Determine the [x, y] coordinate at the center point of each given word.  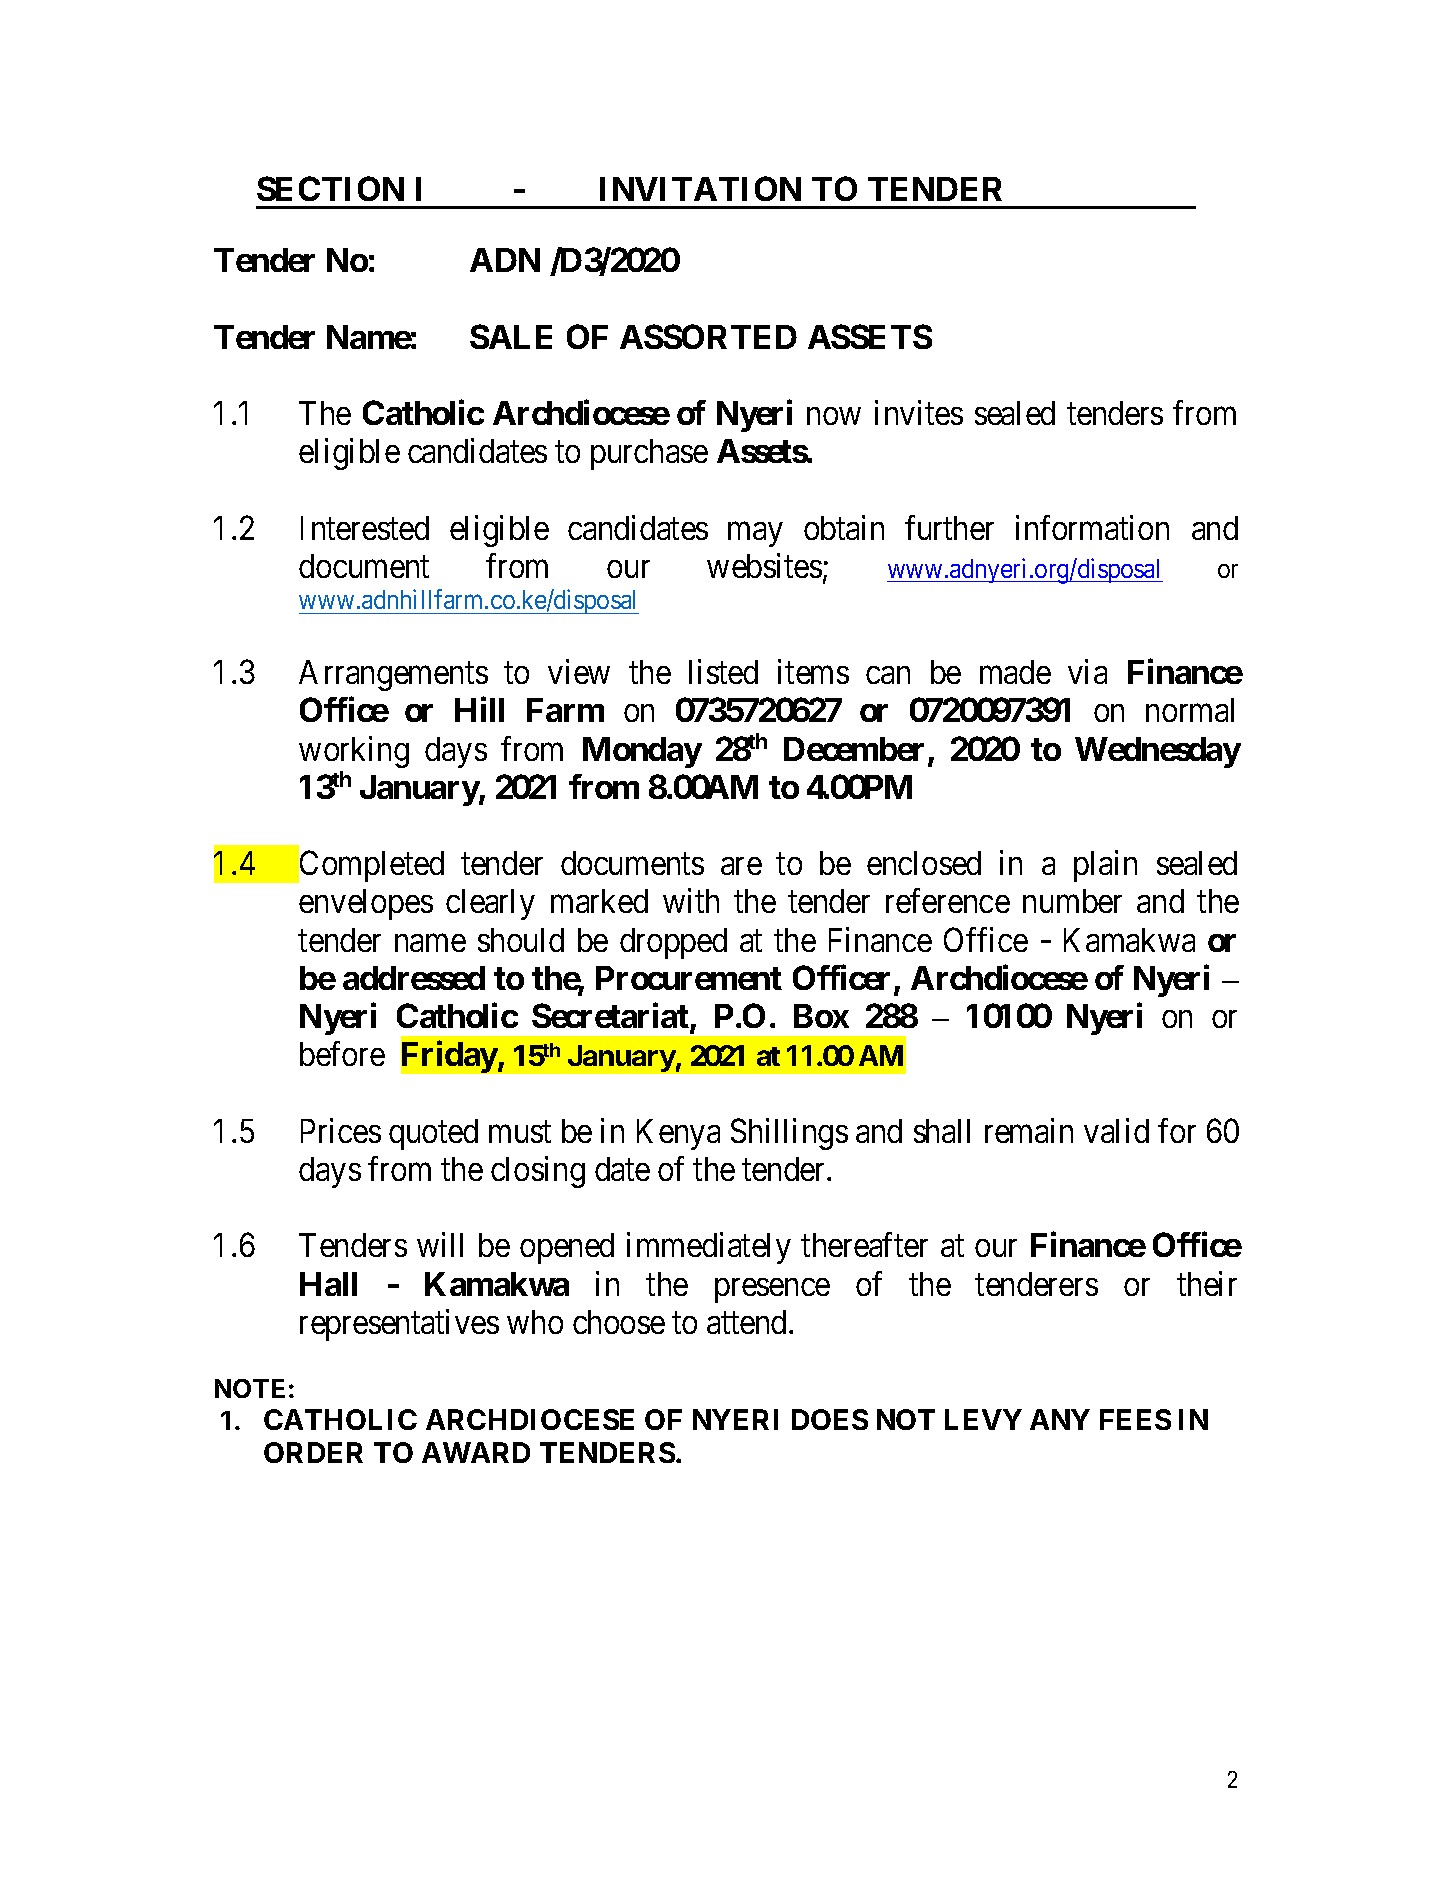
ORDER [313, 1452]
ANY [1060, 1419]
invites [919, 412]
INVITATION [700, 188]
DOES [830, 1419]
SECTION [330, 188]
